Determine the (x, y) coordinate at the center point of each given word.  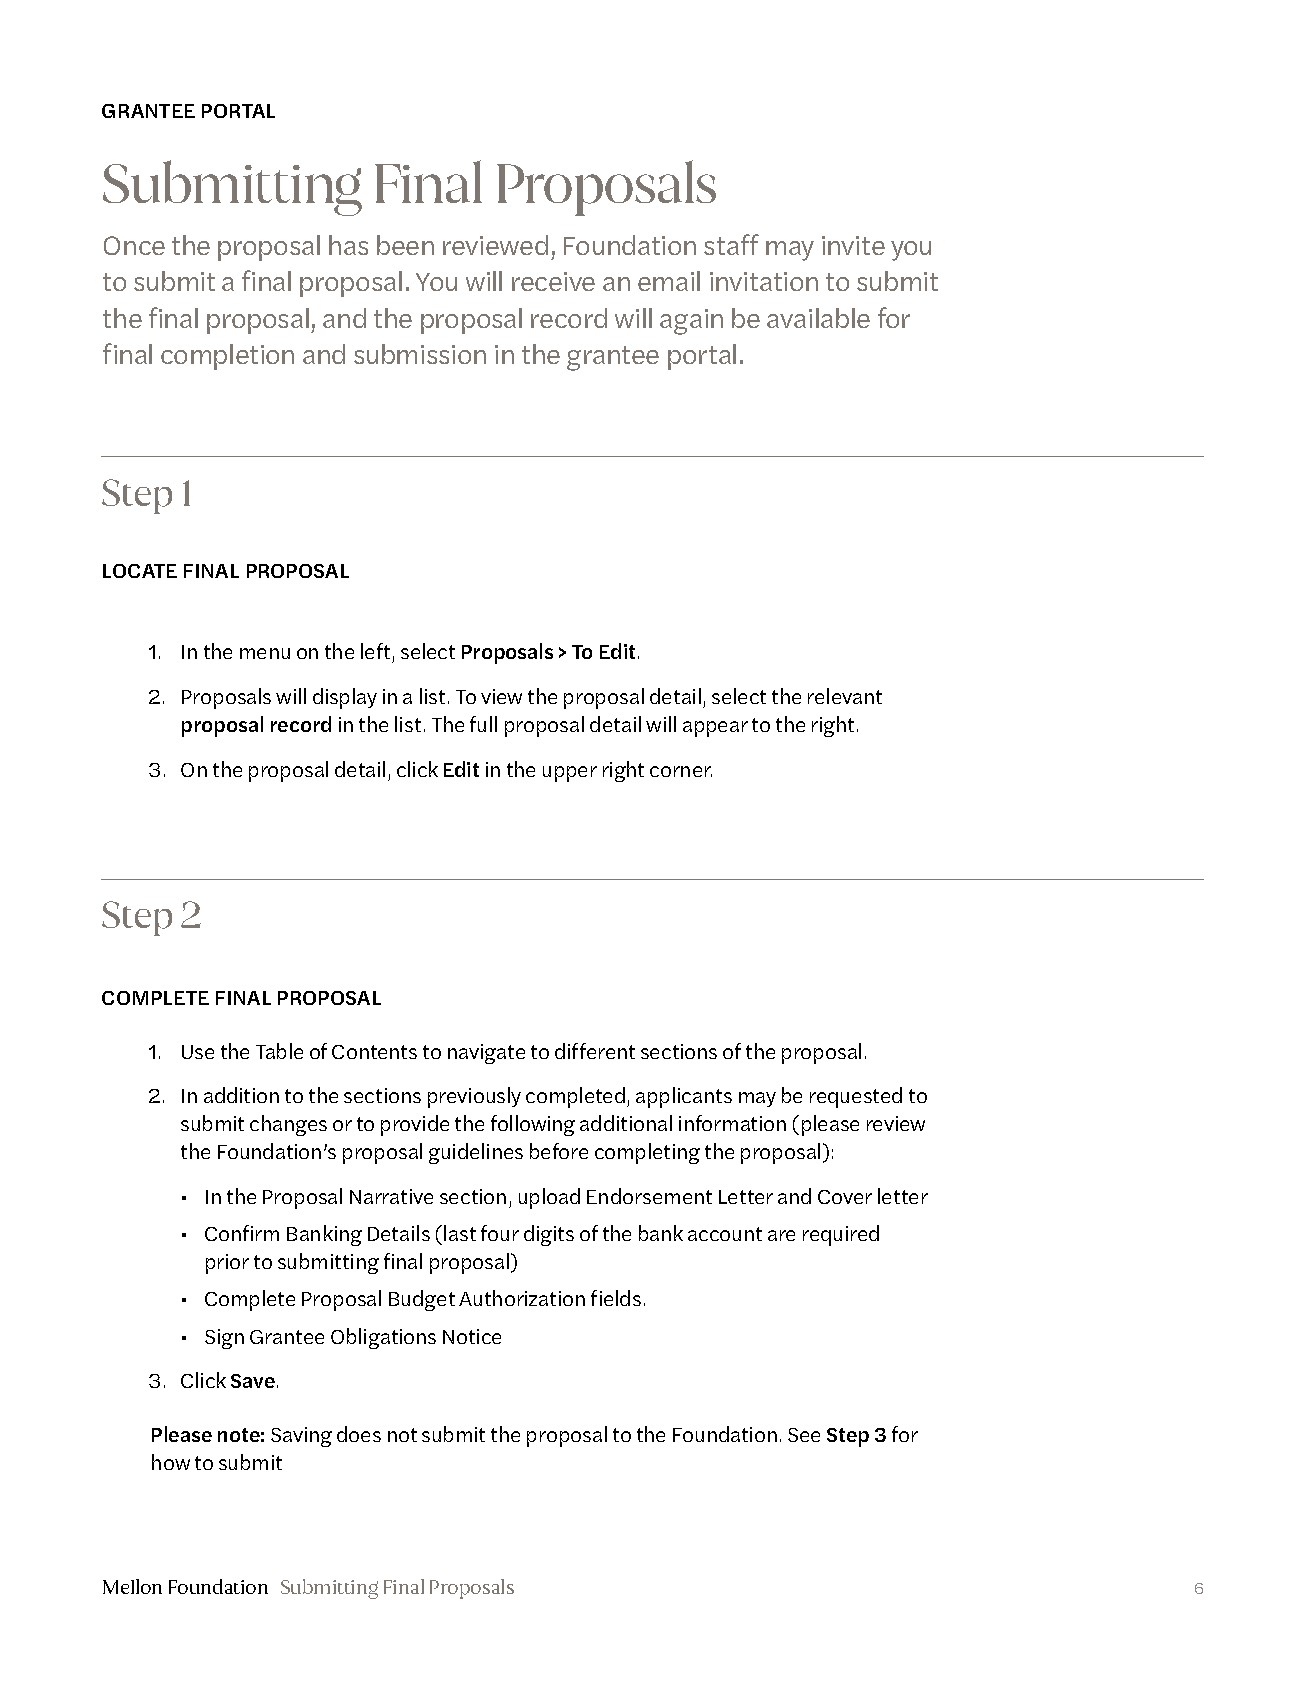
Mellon (132, 1586)
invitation (764, 281)
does (359, 1434)
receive (553, 281)
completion (227, 357)
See (804, 1435)
